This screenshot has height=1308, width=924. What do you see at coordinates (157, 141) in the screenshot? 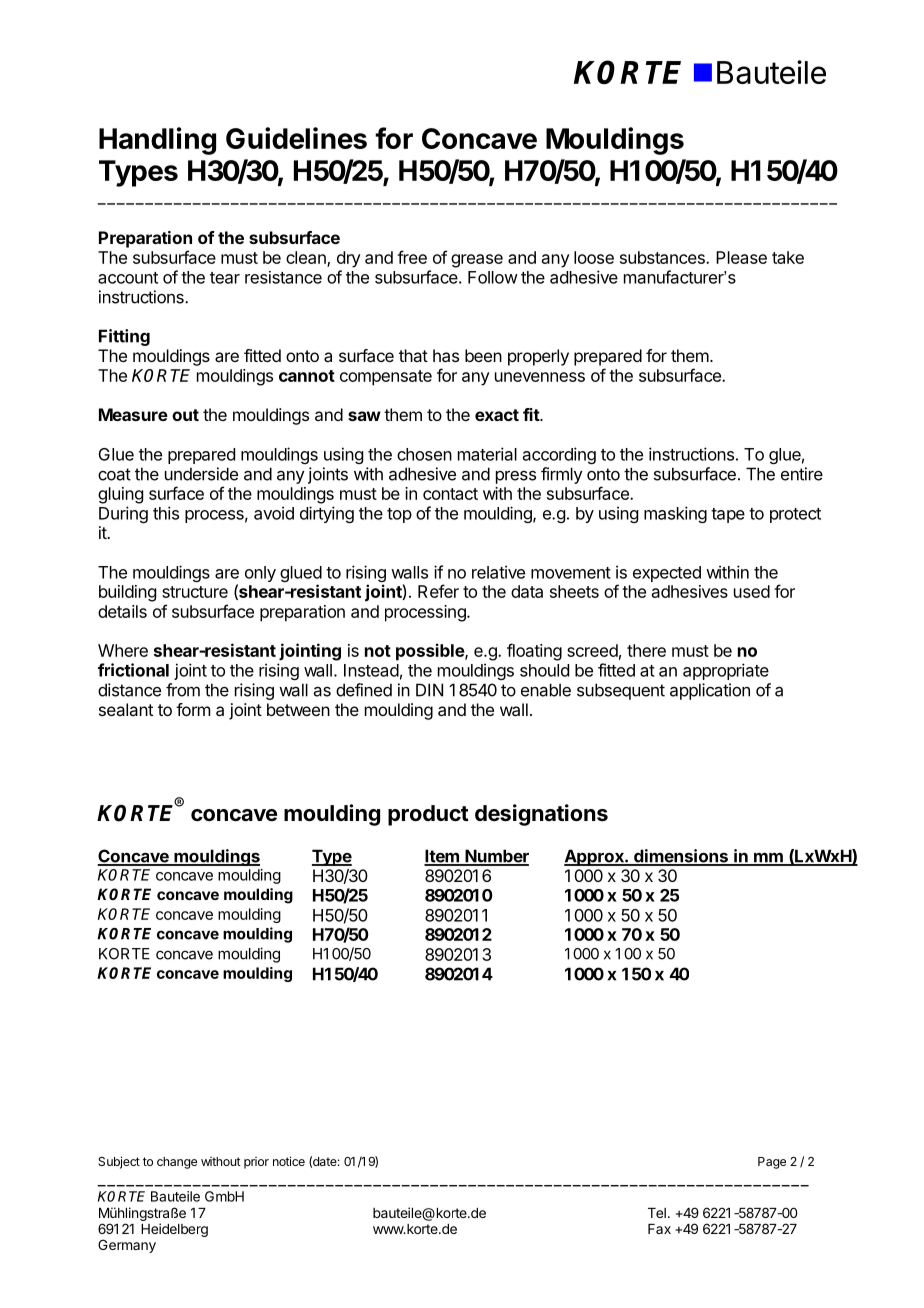
I see `Handling` at bounding box center [157, 141].
